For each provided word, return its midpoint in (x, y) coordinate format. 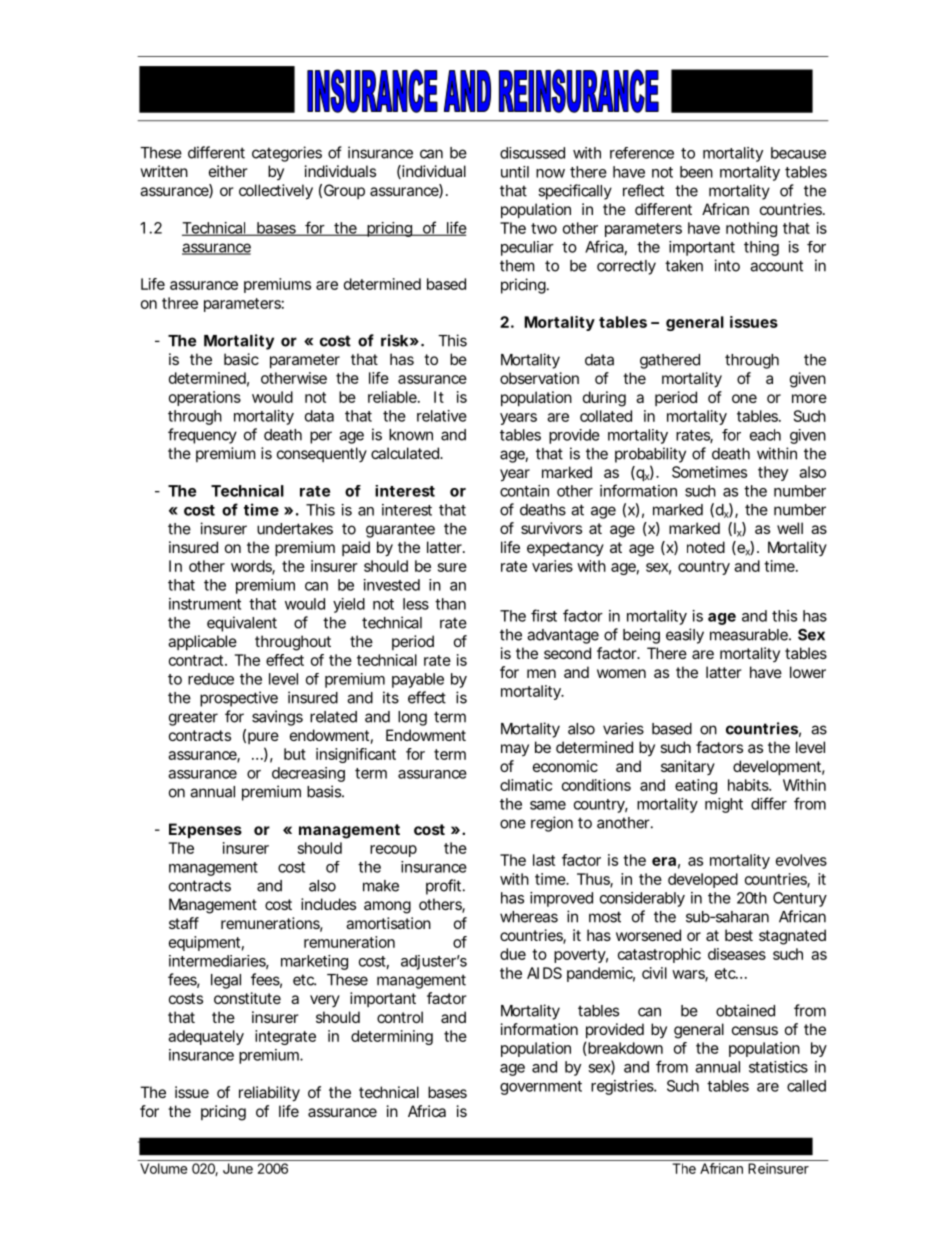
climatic (526, 785)
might (724, 805)
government (541, 1088)
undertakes (295, 529)
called (806, 1086)
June (238, 1168)
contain (524, 491)
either (228, 171)
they (773, 473)
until (515, 172)
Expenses (205, 830)
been (696, 172)
